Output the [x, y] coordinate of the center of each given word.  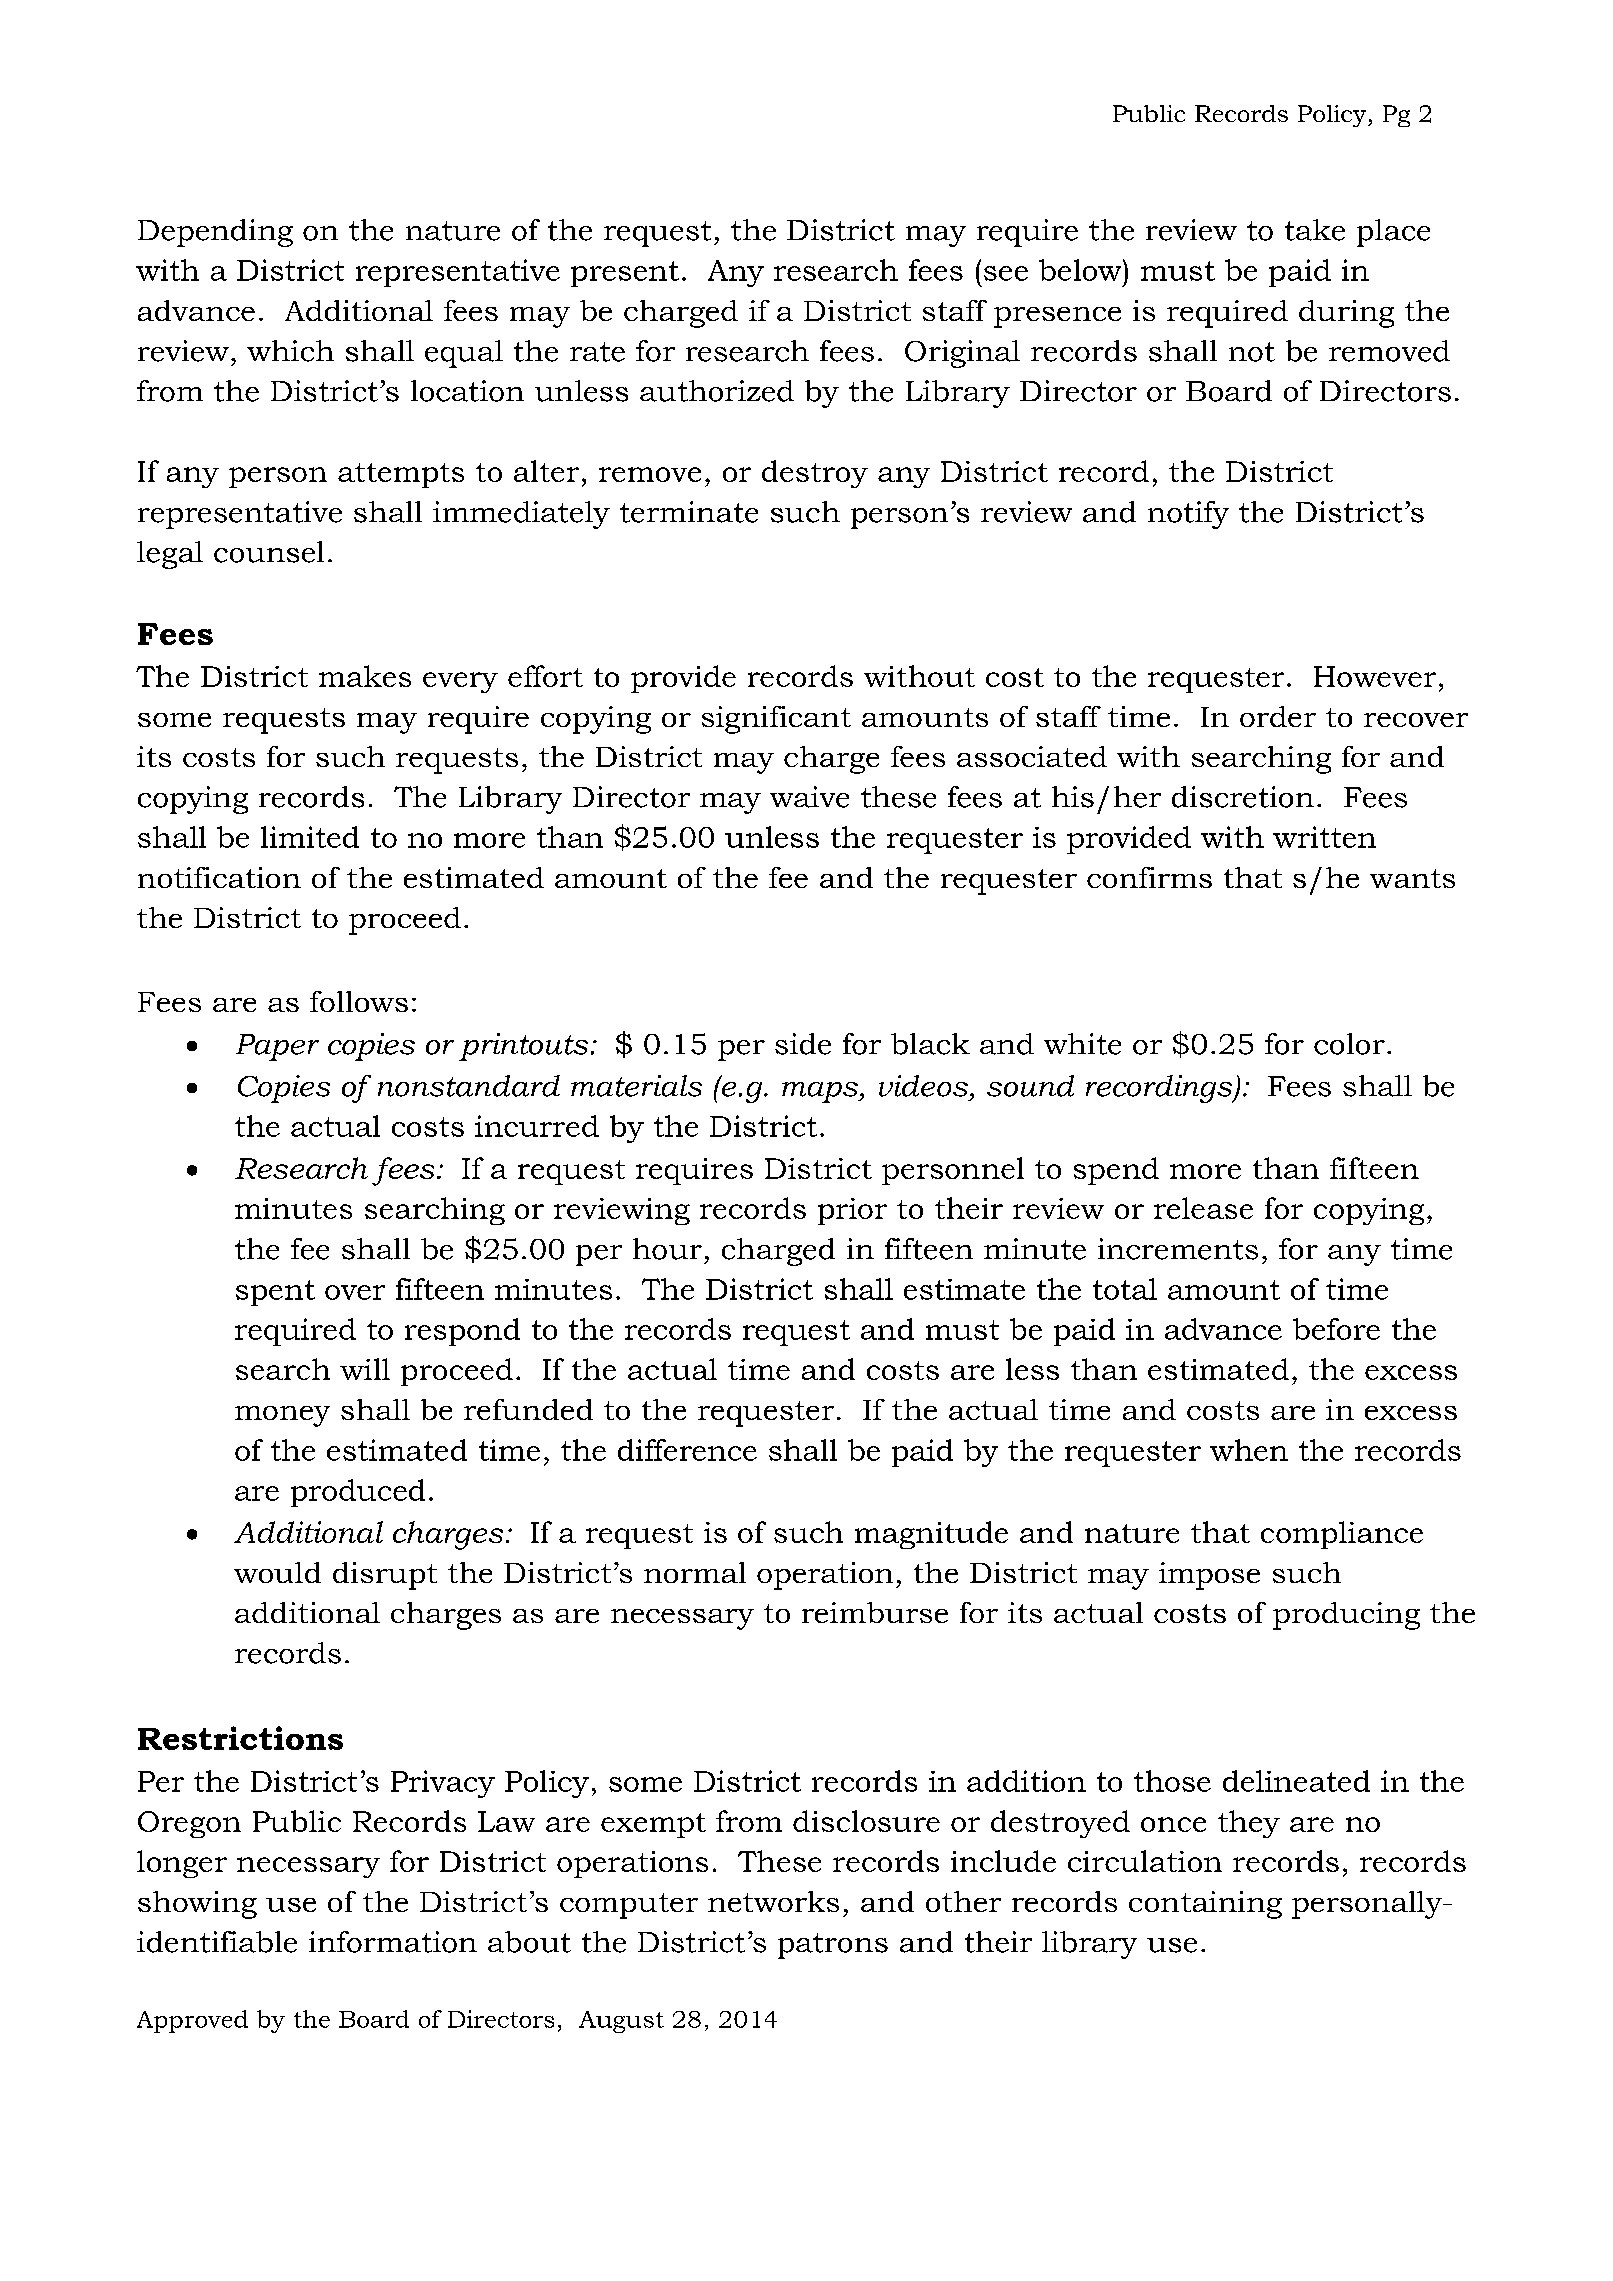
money [282, 1416]
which [290, 351]
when [1249, 1450]
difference [687, 1450]
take [1315, 230]
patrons [833, 1946]
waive [809, 797]
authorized [717, 391]
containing [1205, 1905]
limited [310, 837]
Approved [192, 2021]
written [1324, 837]
